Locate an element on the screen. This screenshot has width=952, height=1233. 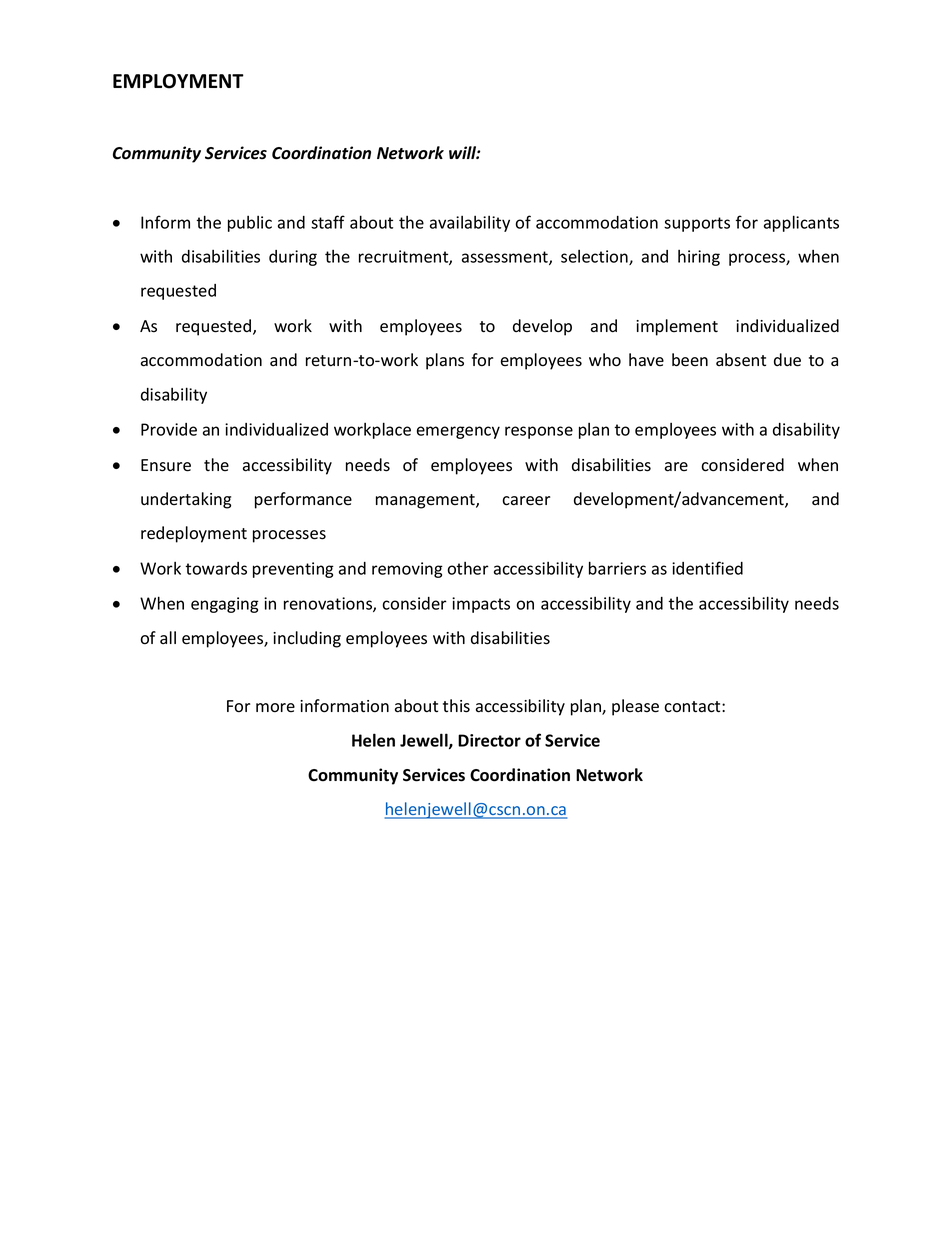
more is located at coordinates (275, 708).
